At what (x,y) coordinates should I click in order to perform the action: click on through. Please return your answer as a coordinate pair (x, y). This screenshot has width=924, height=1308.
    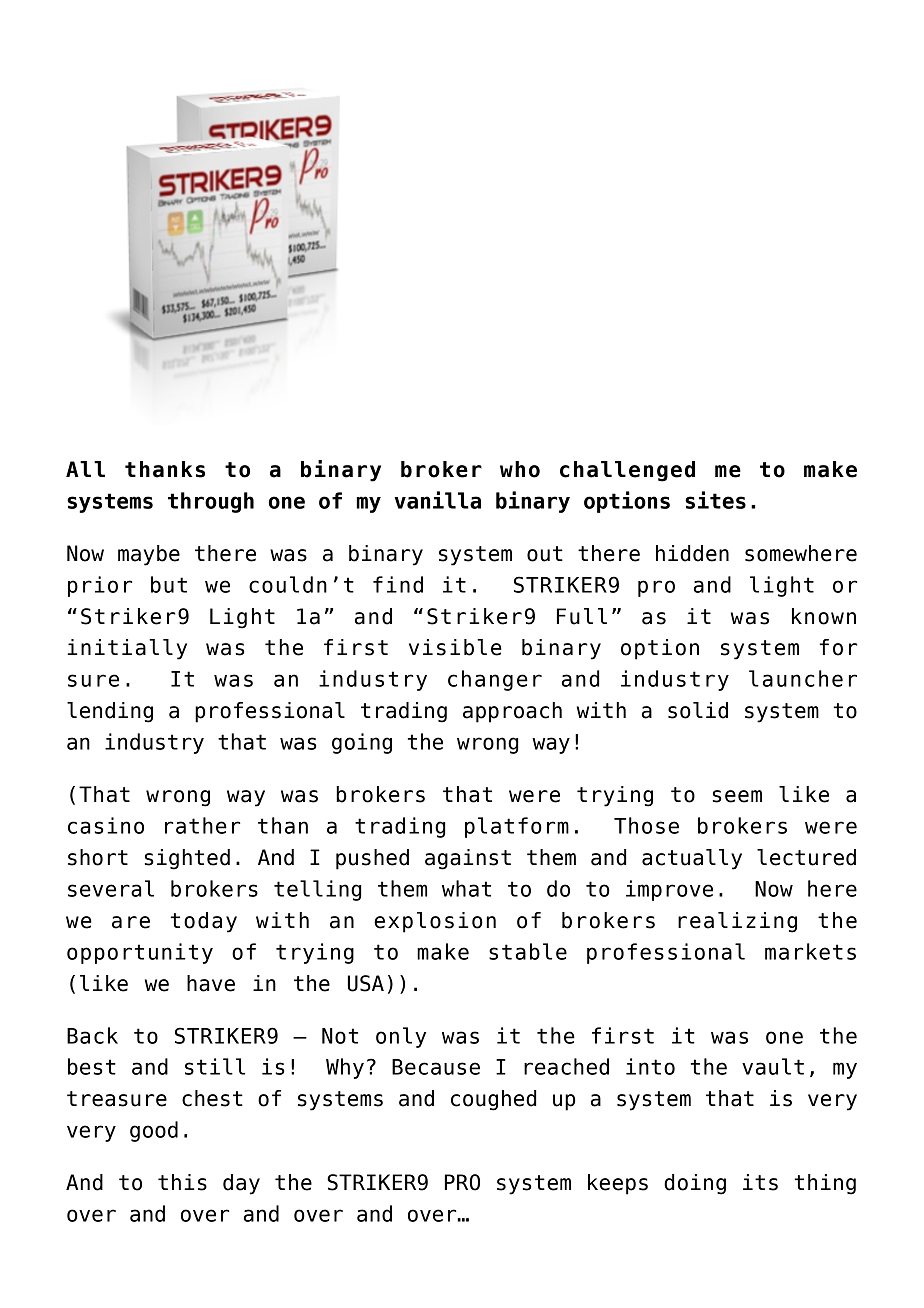
    Looking at the image, I should click on (211, 502).
